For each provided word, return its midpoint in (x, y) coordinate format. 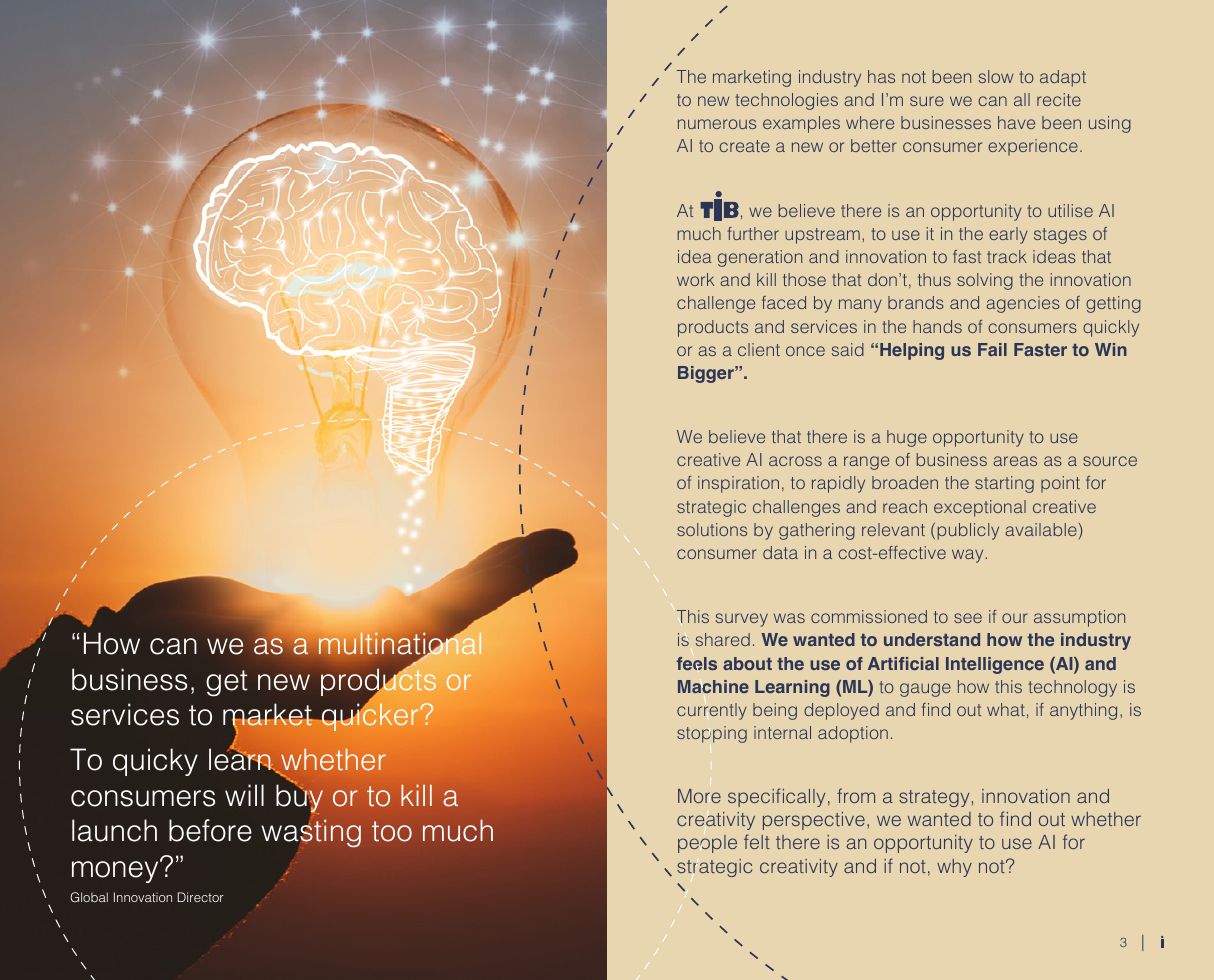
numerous (717, 124)
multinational (400, 644)
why (954, 868)
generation (760, 258)
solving (985, 281)
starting (1004, 484)
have (1016, 122)
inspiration (738, 484)
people (707, 844)
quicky (155, 762)
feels (697, 663)
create (744, 146)
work (695, 279)
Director (201, 897)
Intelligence (995, 665)
